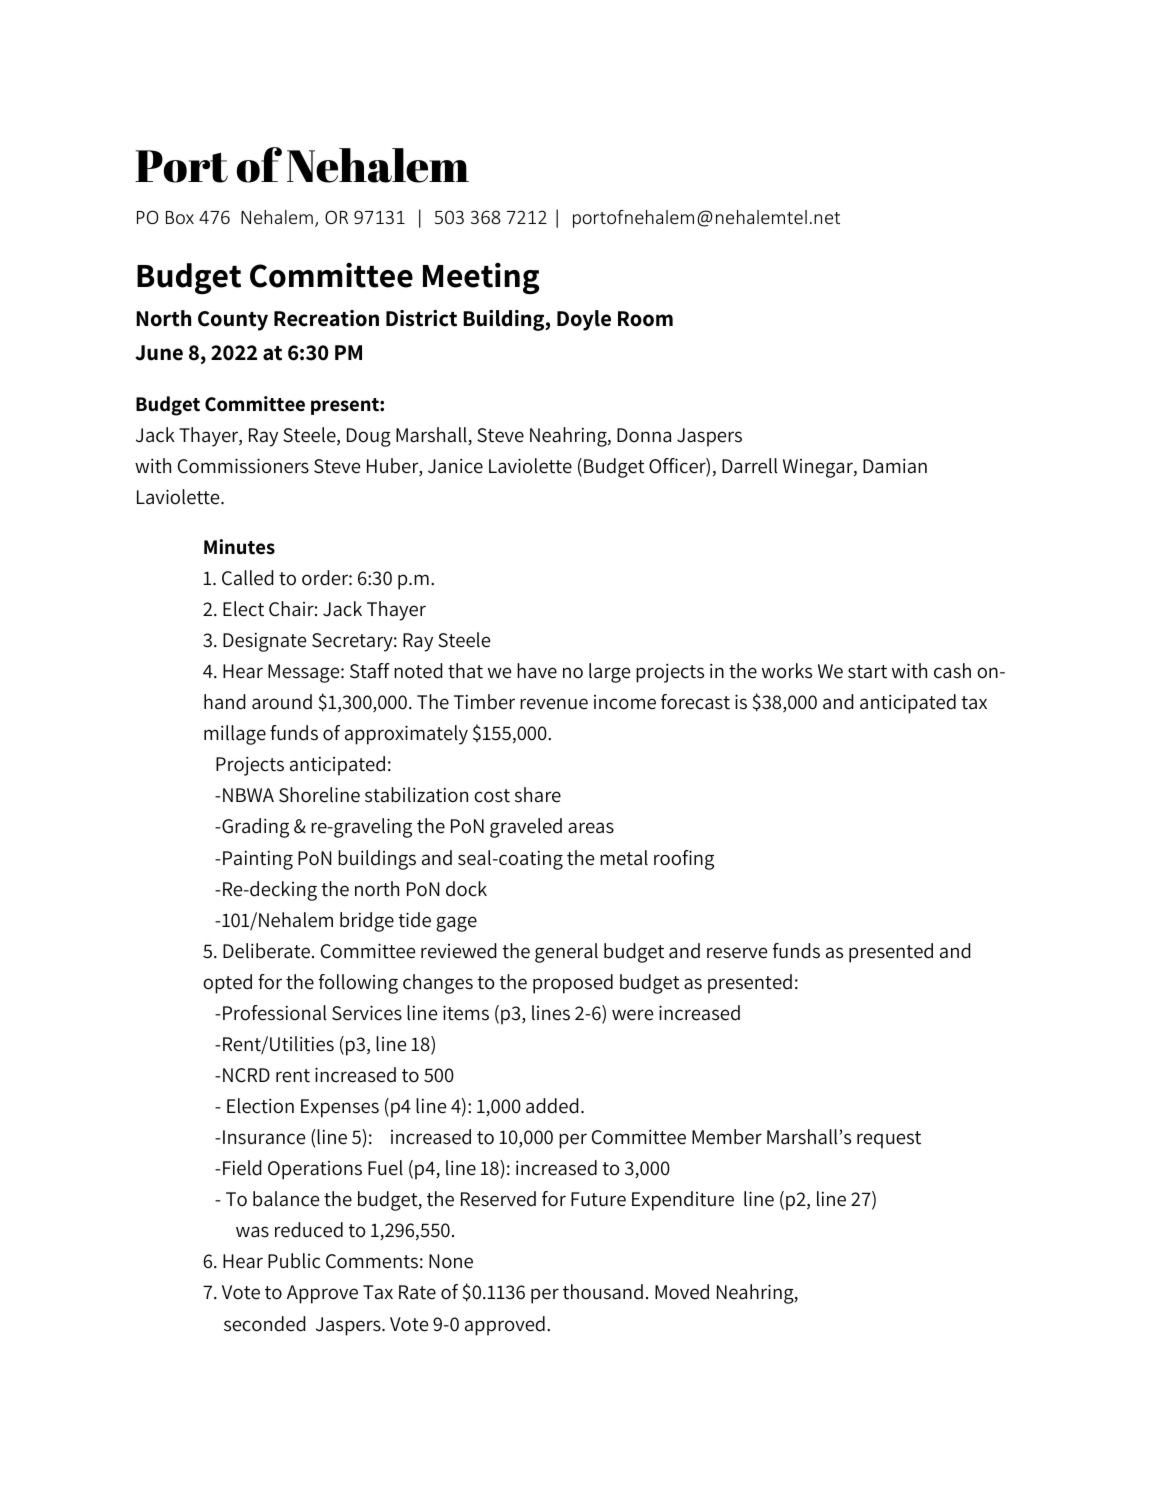  Describe the element at coordinates (455, 466) in the screenshot. I see `Janice` at that location.
